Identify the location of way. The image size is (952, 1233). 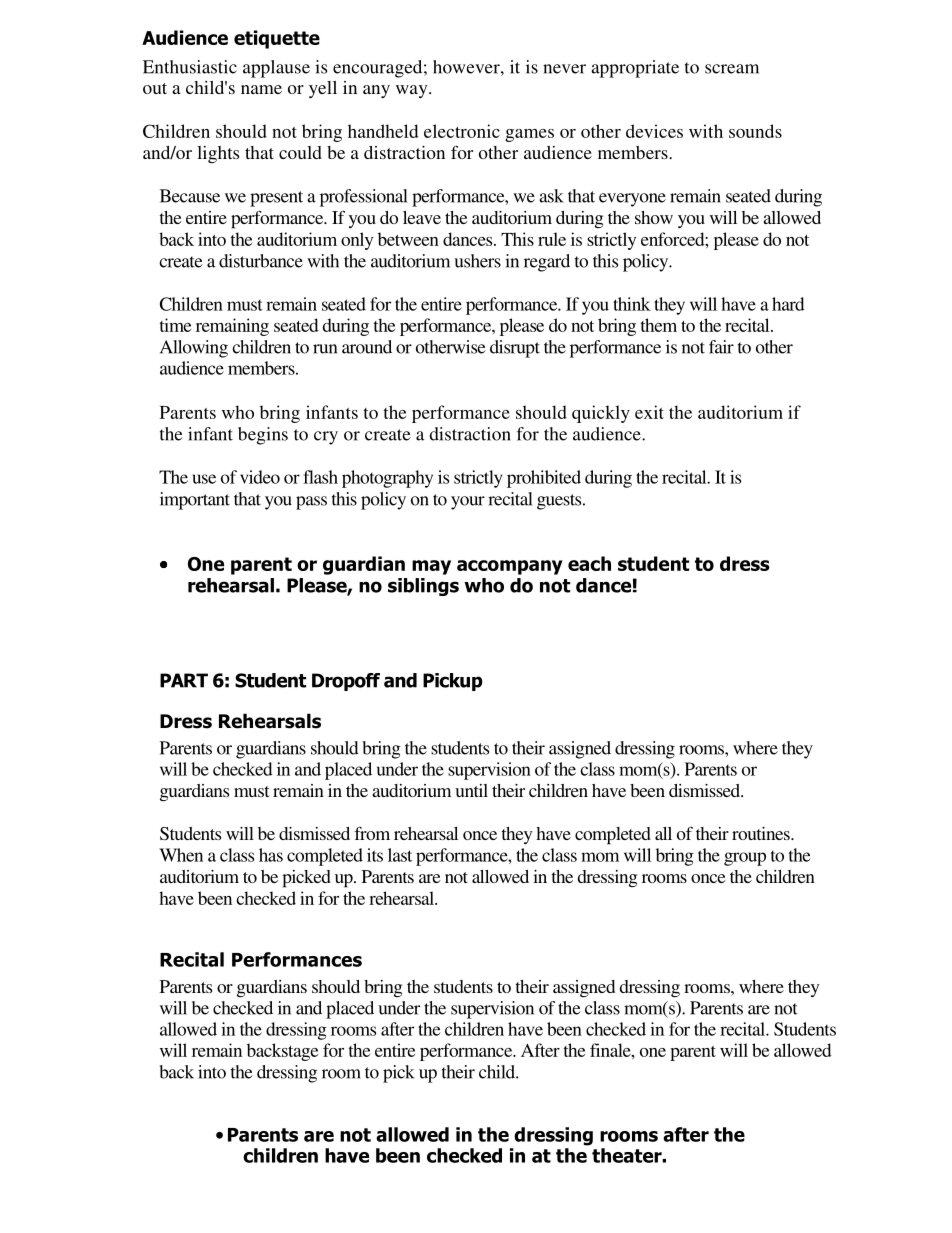
(413, 91).
